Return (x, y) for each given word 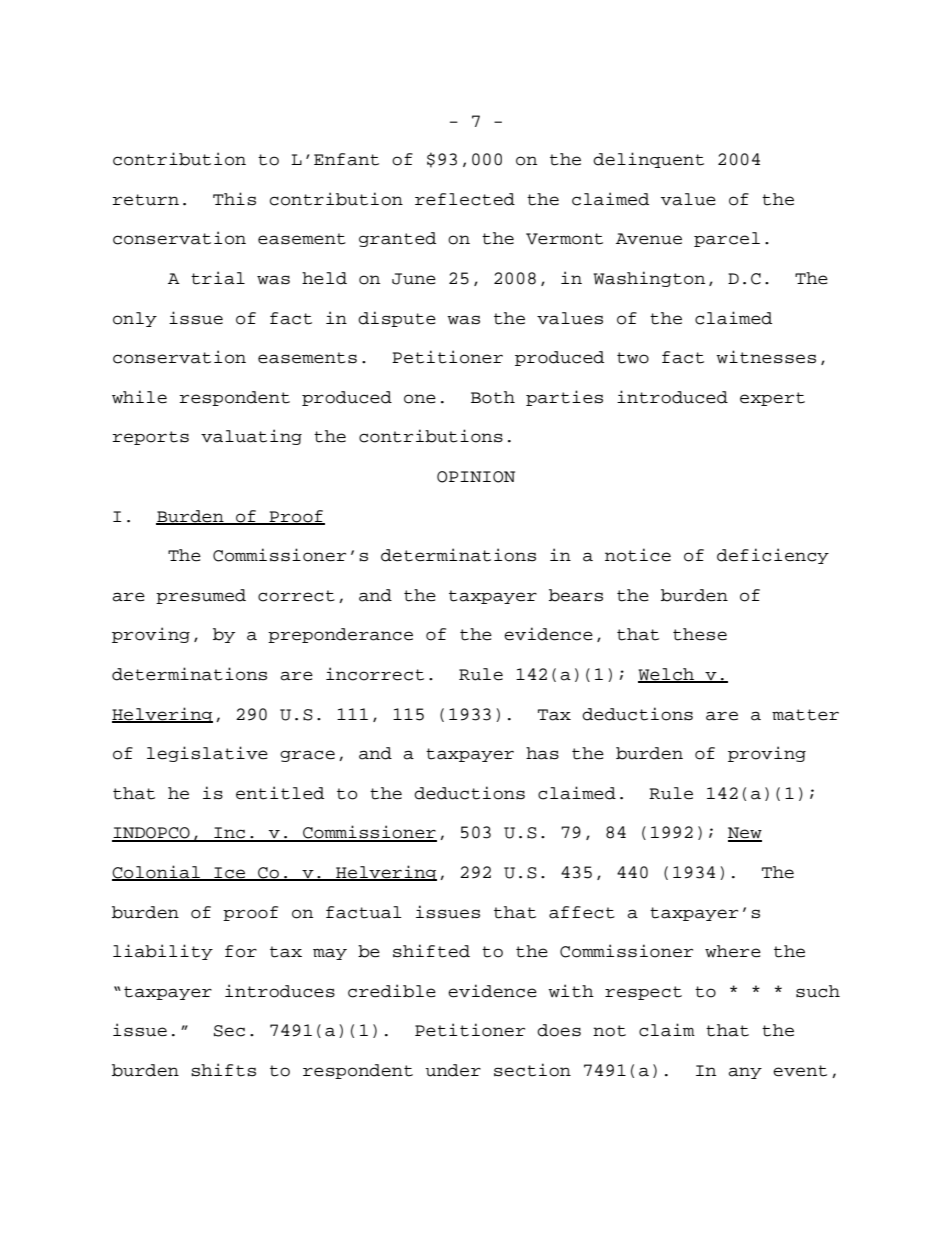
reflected (465, 199)
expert (772, 399)
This (234, 199)
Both (493, 397)
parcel (727, 239)
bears (576, 595)
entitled (280, 793)
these (700, 634)
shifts (223, 1070)
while (139, 397)
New (745, 834)
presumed (201, 596)
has (542, 753)
